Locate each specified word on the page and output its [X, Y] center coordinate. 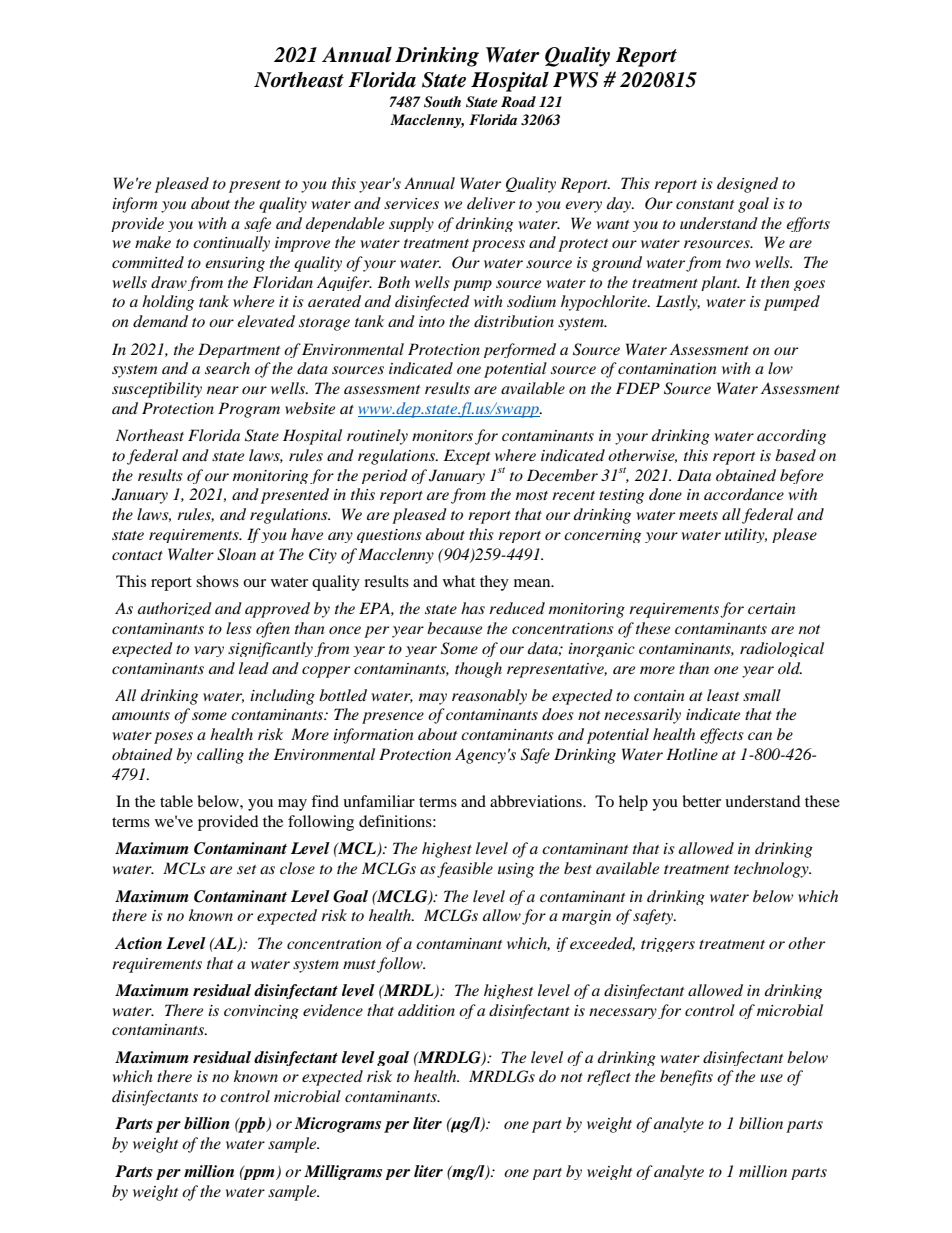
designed [747, 185]
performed [520, 350]
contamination [667, 368]
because [454, 628]
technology [772, 870]
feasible [465, 870]
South [442, 102]
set [246, 869]
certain [772, 608]
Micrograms [338, 1125]
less [239, 628]
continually [231, 244]
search [227, 368]
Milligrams [343, 1172]
